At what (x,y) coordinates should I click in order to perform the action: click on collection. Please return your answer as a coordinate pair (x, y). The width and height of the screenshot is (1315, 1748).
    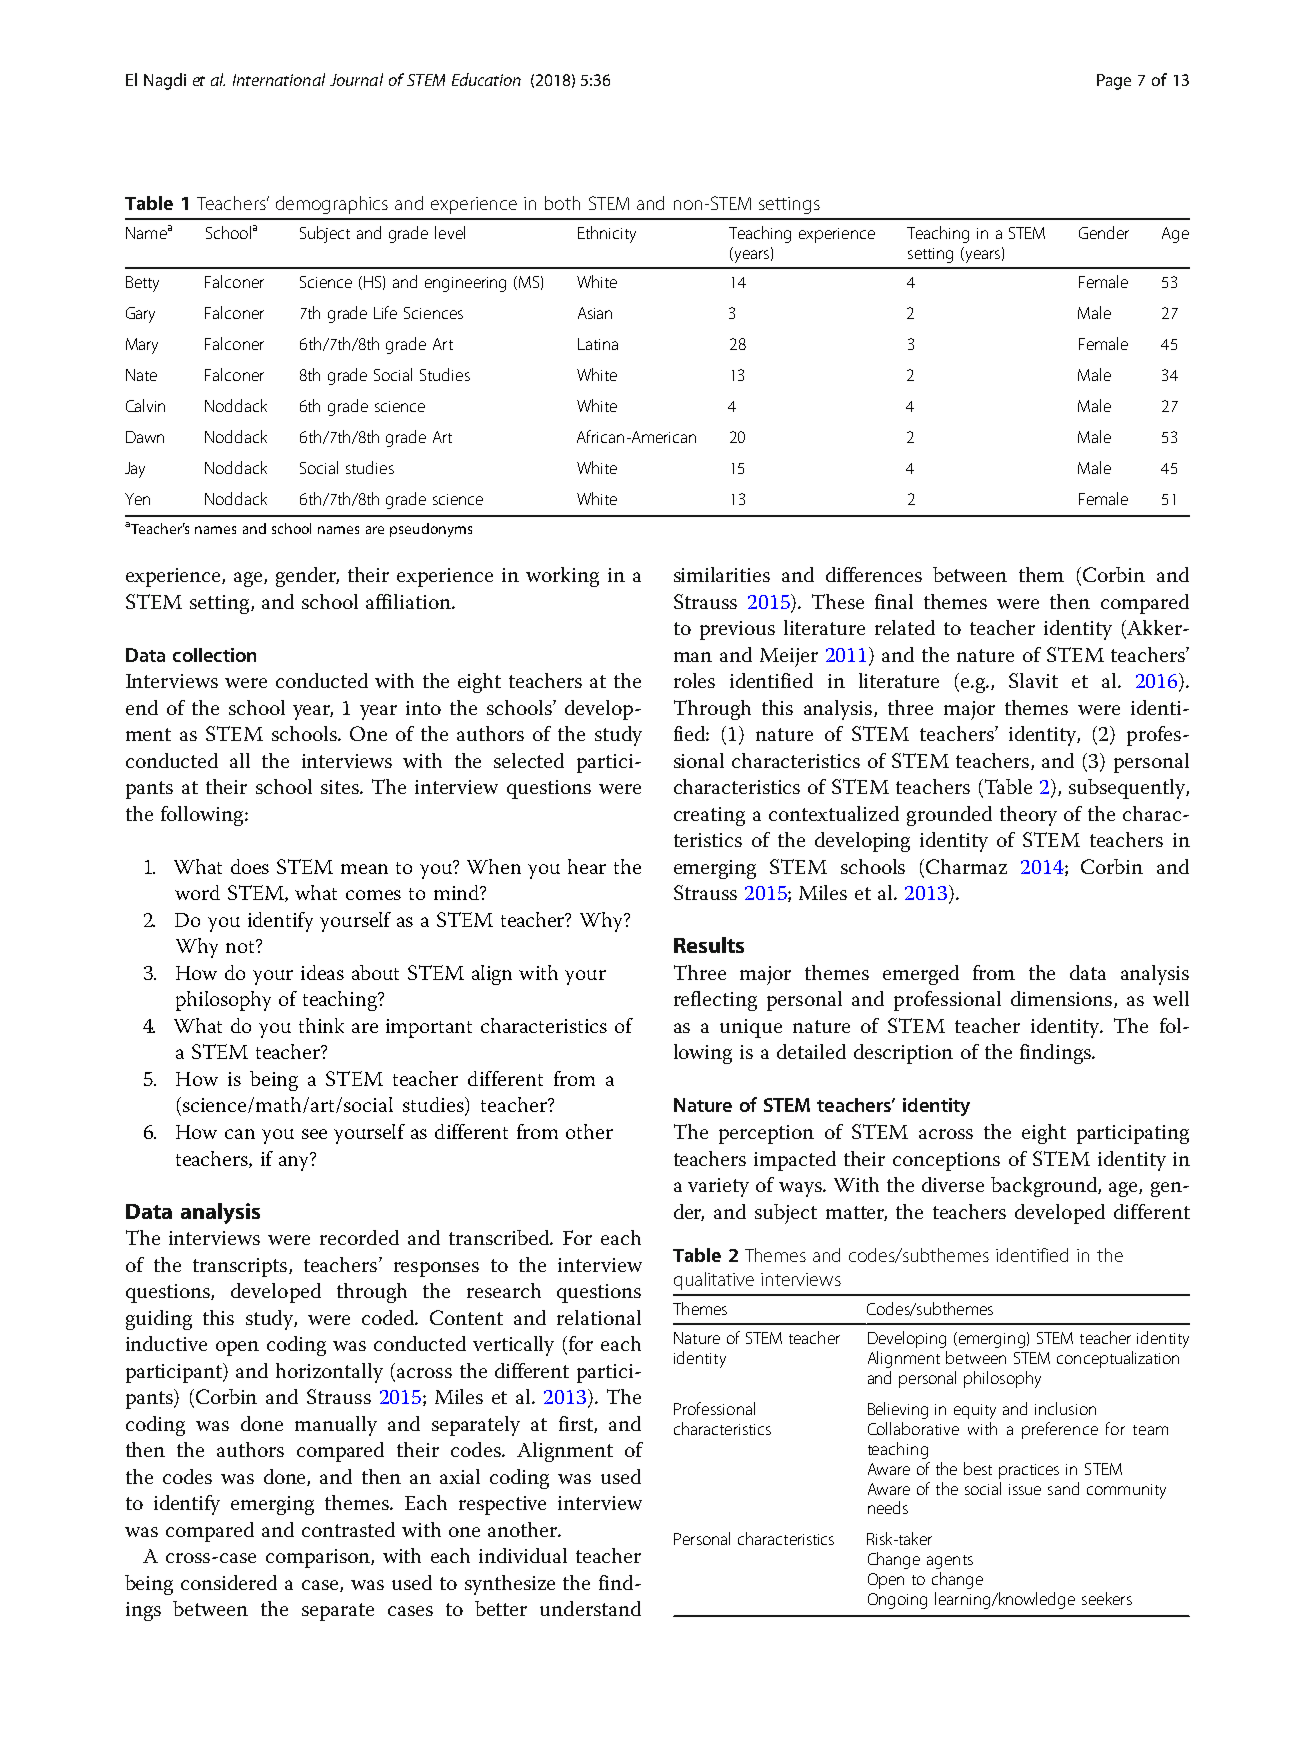
    Looking at the image, I should click on (214, 655).
